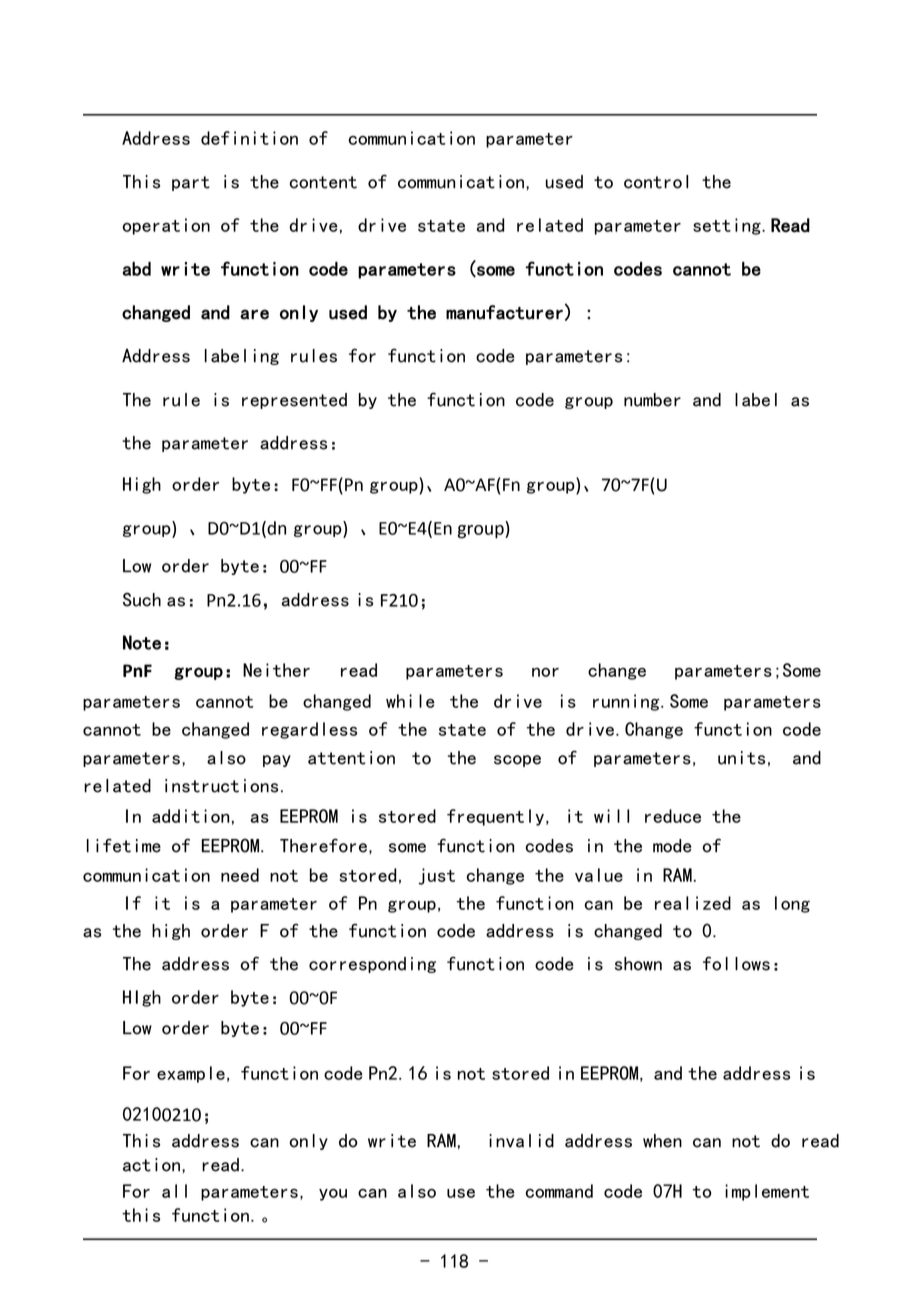  I want to click on control, so click(656, 182).
